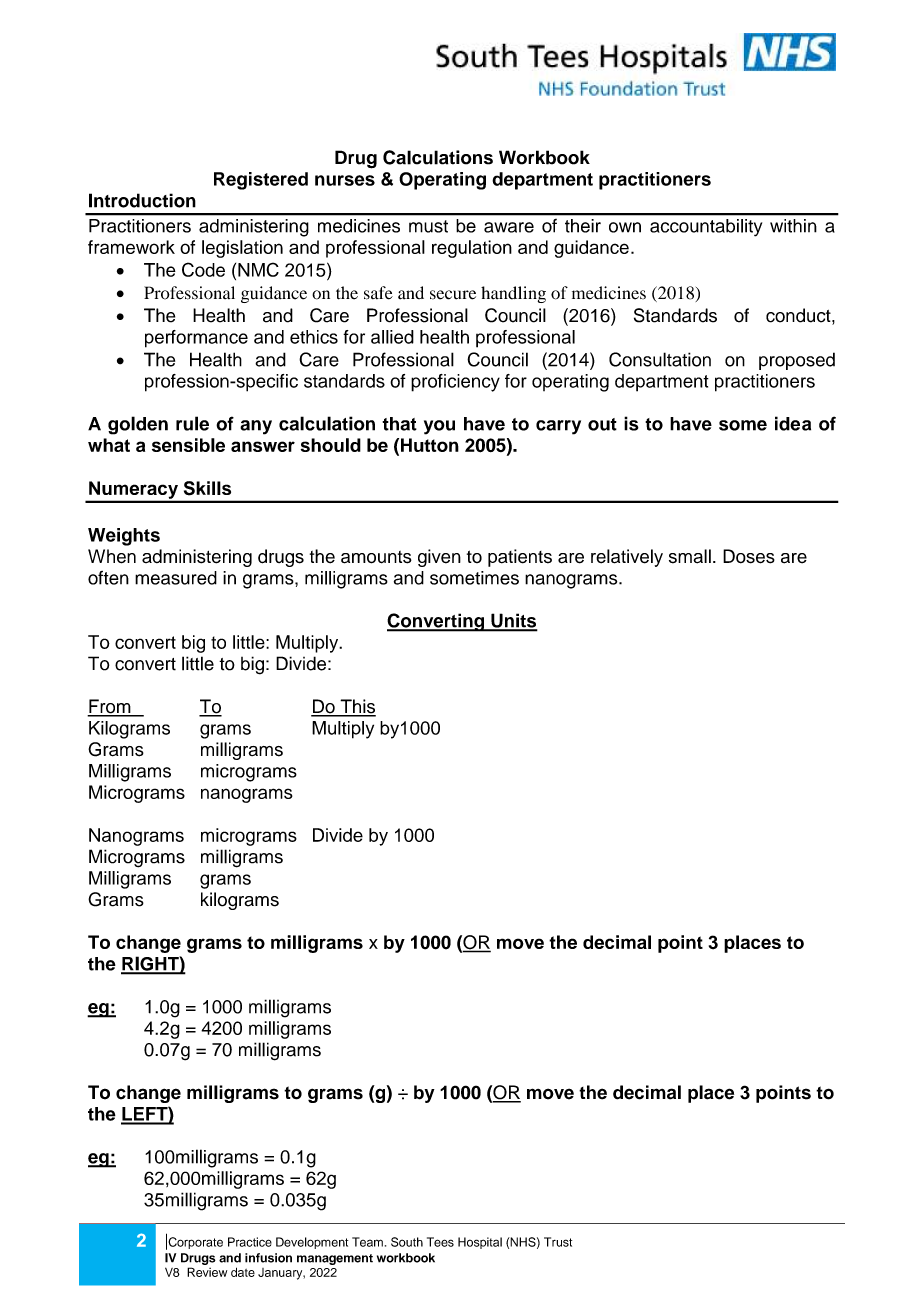 The image size is (924, 1308). What do you see at coordinates (706, 227) in the screenshot?
I see `accountability` at bounding box center [706, 227].
